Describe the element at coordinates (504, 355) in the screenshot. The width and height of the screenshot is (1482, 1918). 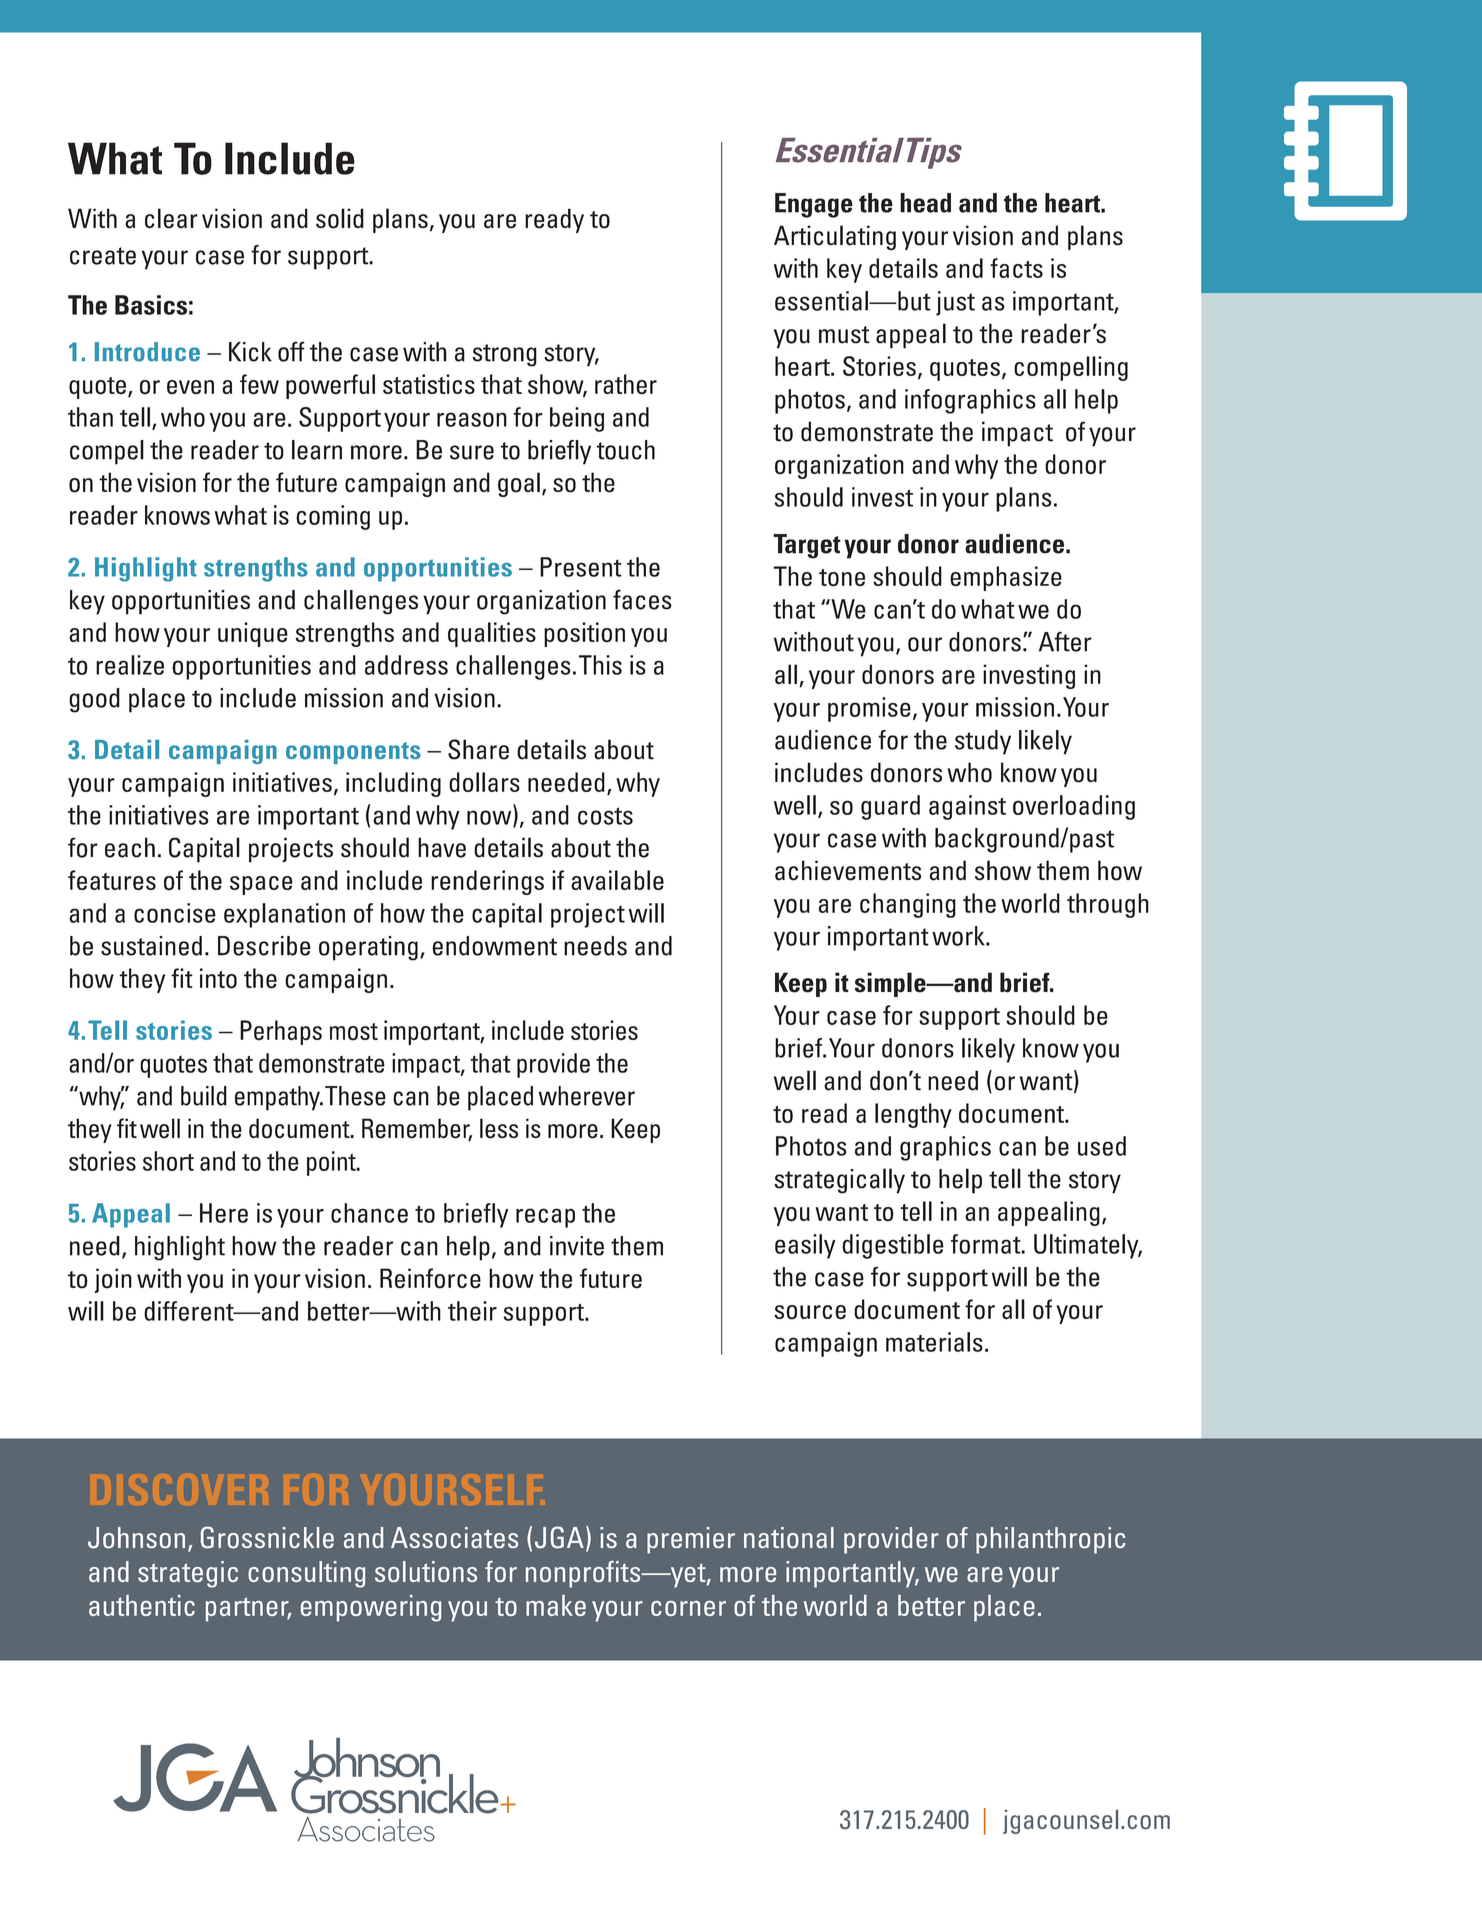
I see `strong` at that location.
